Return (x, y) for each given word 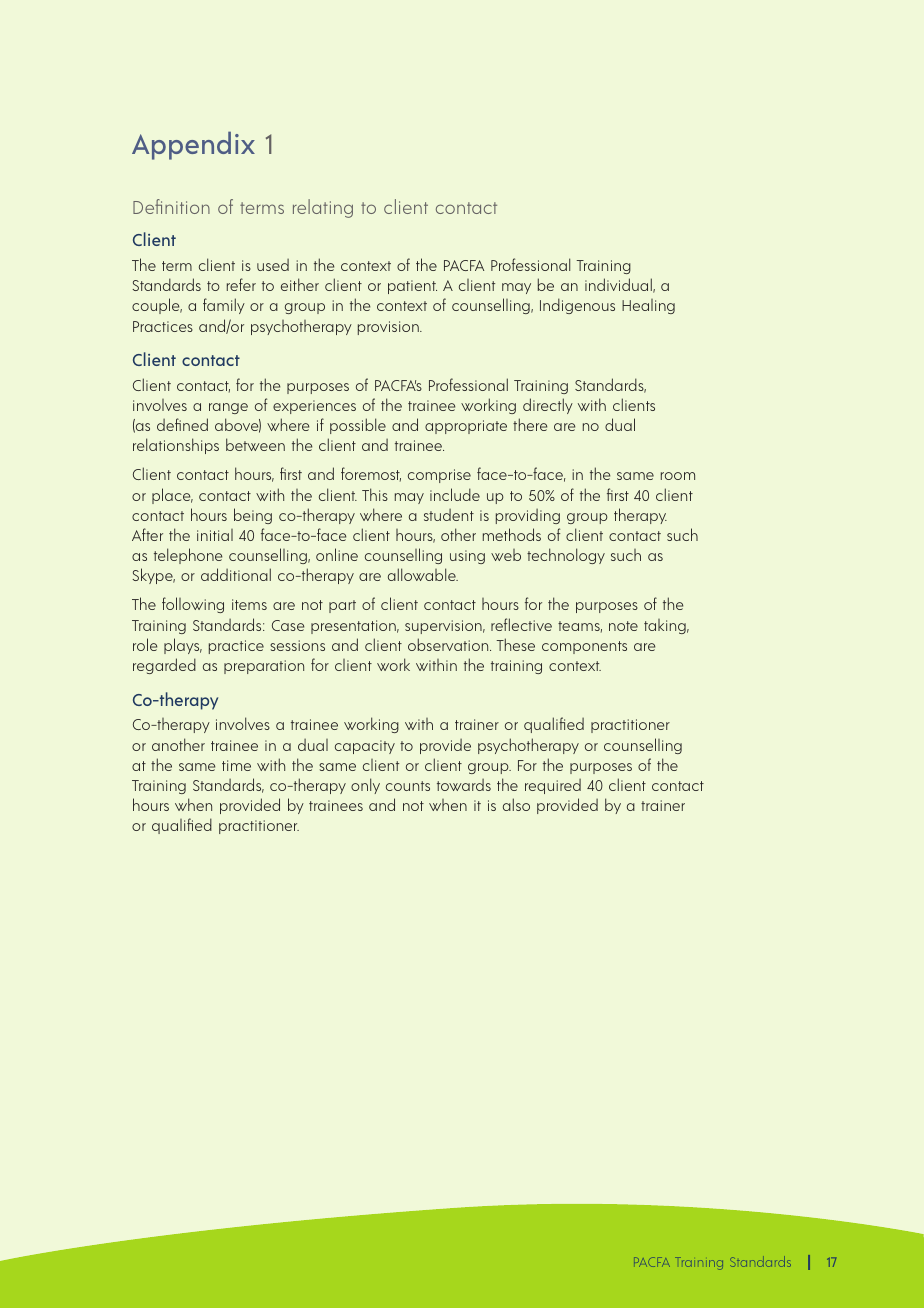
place (172, 496)
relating (323, 208)
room (678, 476)
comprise (439, 476)
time (236, 765)
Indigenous (577, 306)
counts (408, 786)
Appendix (193, 145)
